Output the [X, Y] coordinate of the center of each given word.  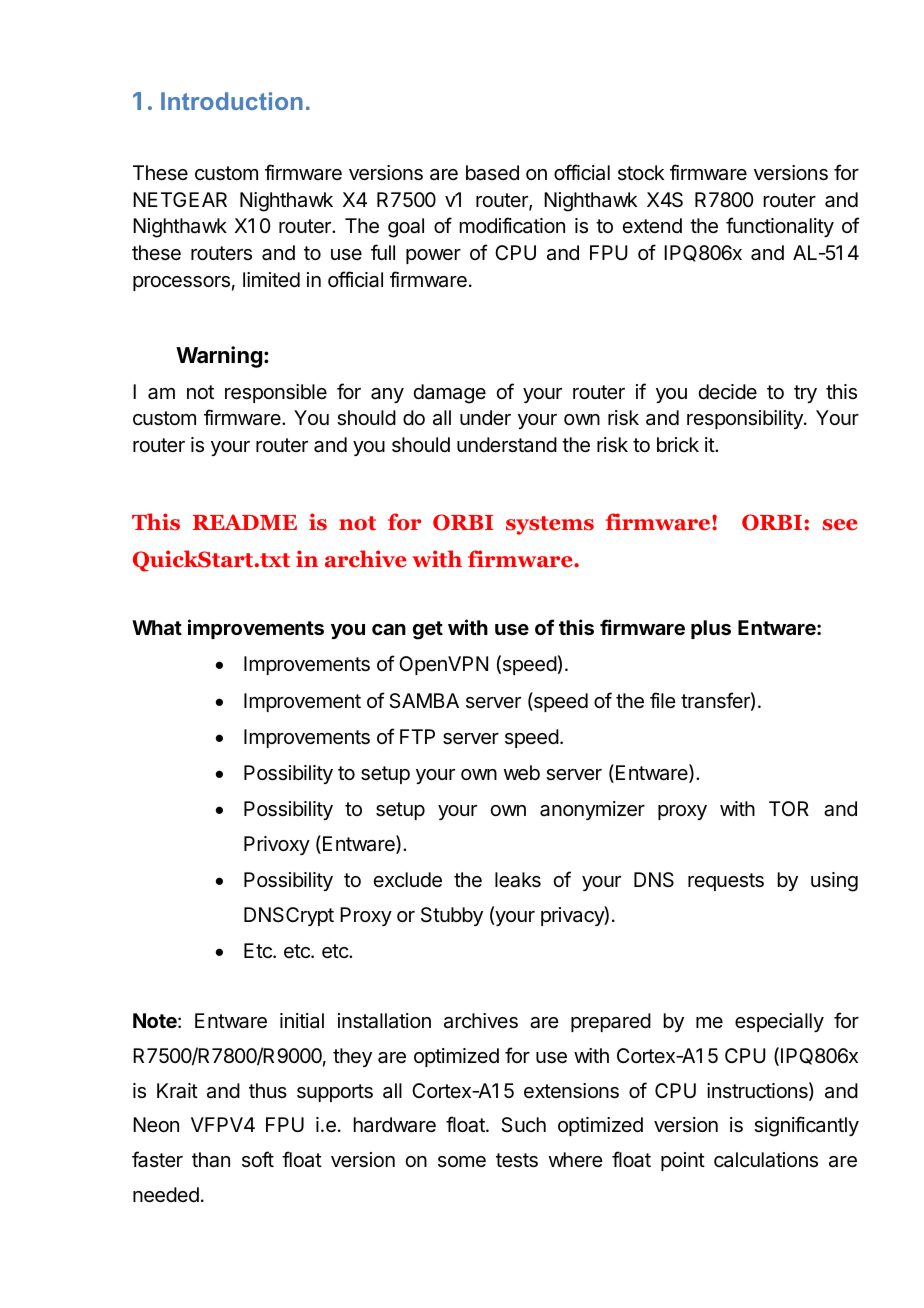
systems [550, 525]
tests [517, 1160]
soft [258, 1159]
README [245, 522]
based [492, 173]
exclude [407, 880]
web [522, 773]
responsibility [746, 419]
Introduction [232, 101]
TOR [789, 808]
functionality [780, 227]
